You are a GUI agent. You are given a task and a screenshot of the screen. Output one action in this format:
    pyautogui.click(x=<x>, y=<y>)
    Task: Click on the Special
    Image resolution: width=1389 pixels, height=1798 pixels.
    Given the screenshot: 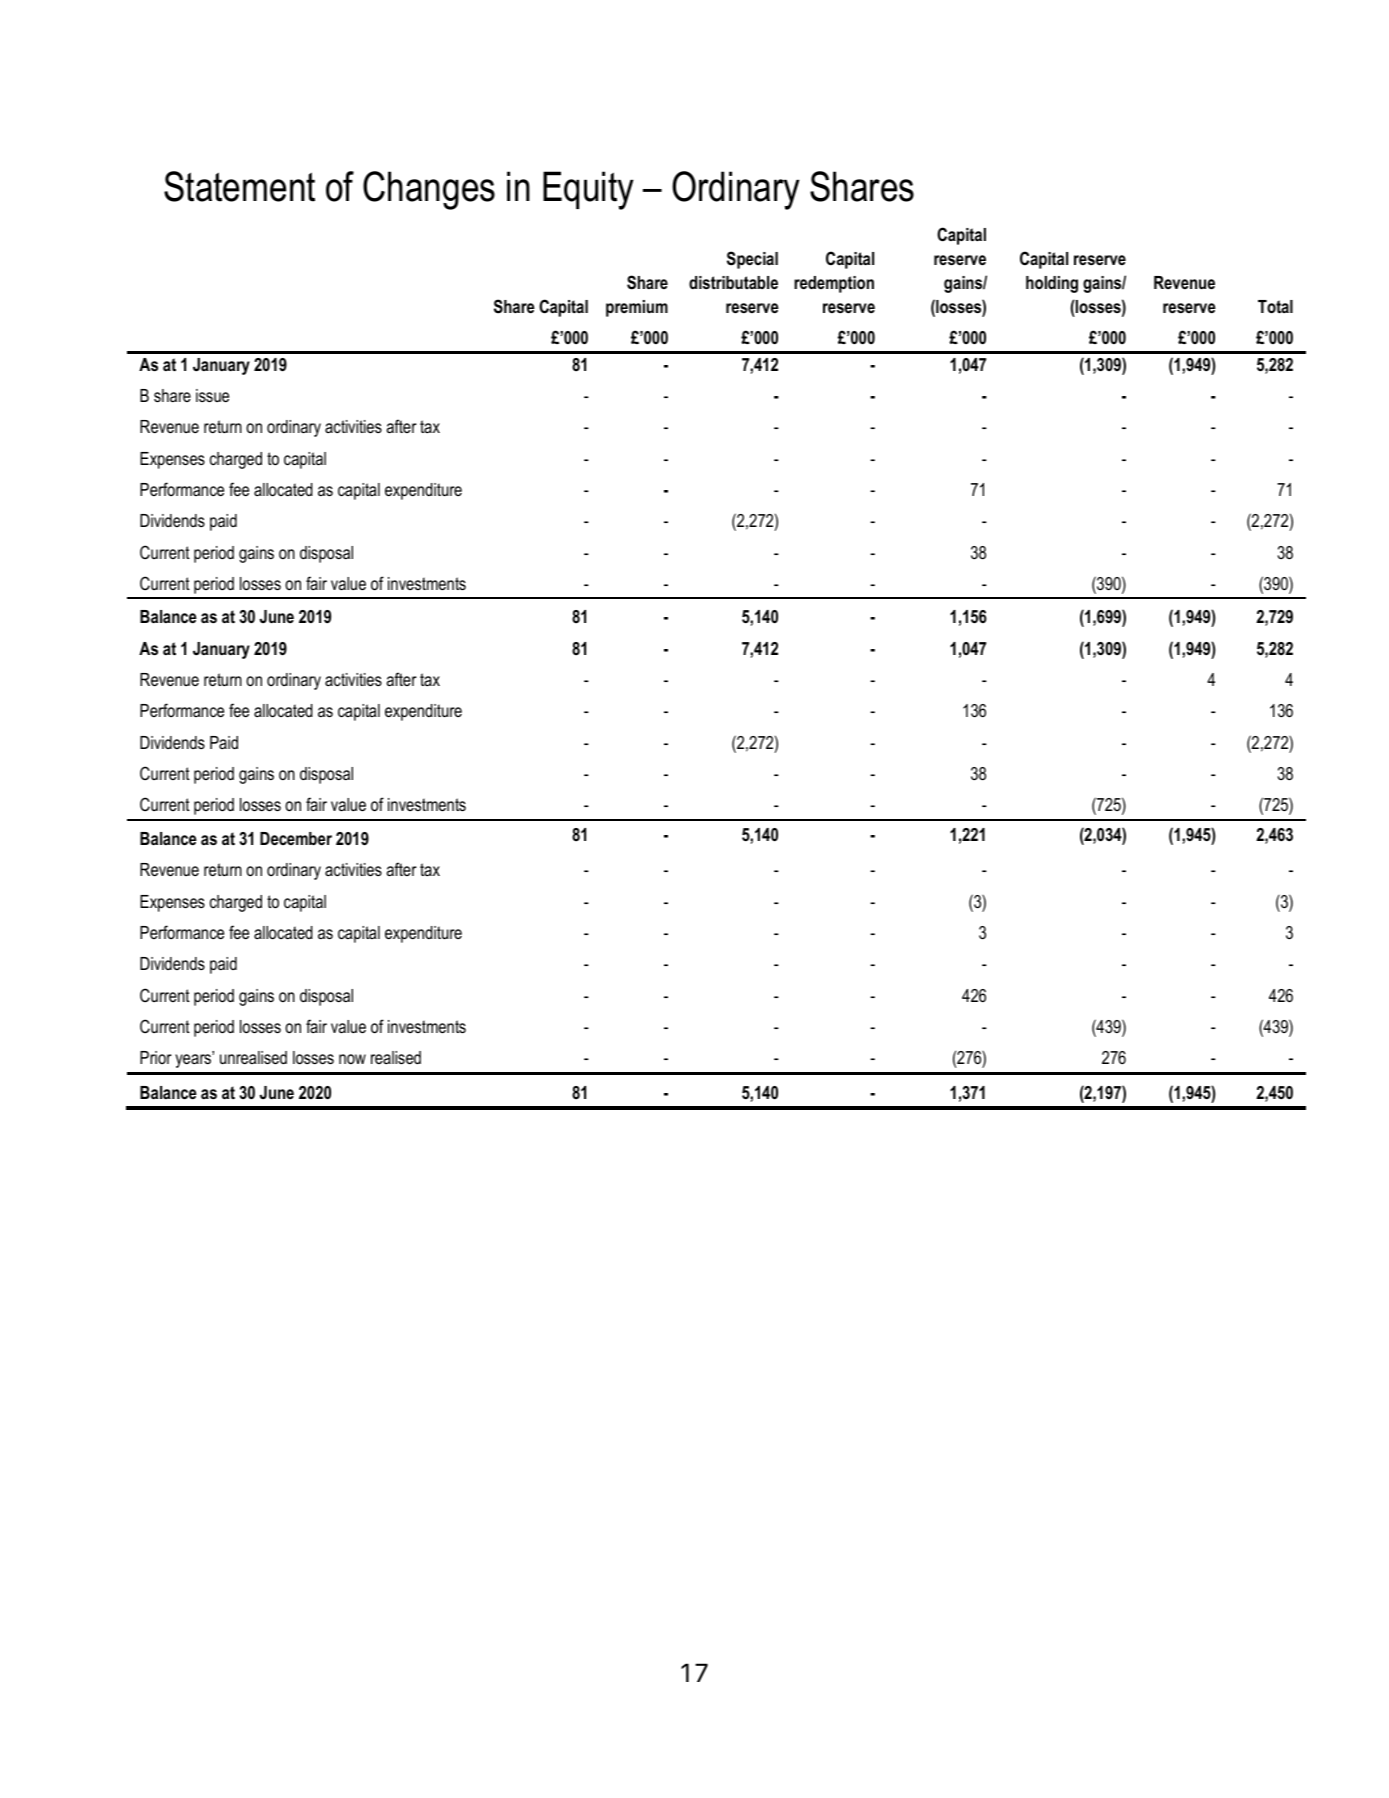 What is the action you would take?
    pyautogui.click(x=752, y=260)
